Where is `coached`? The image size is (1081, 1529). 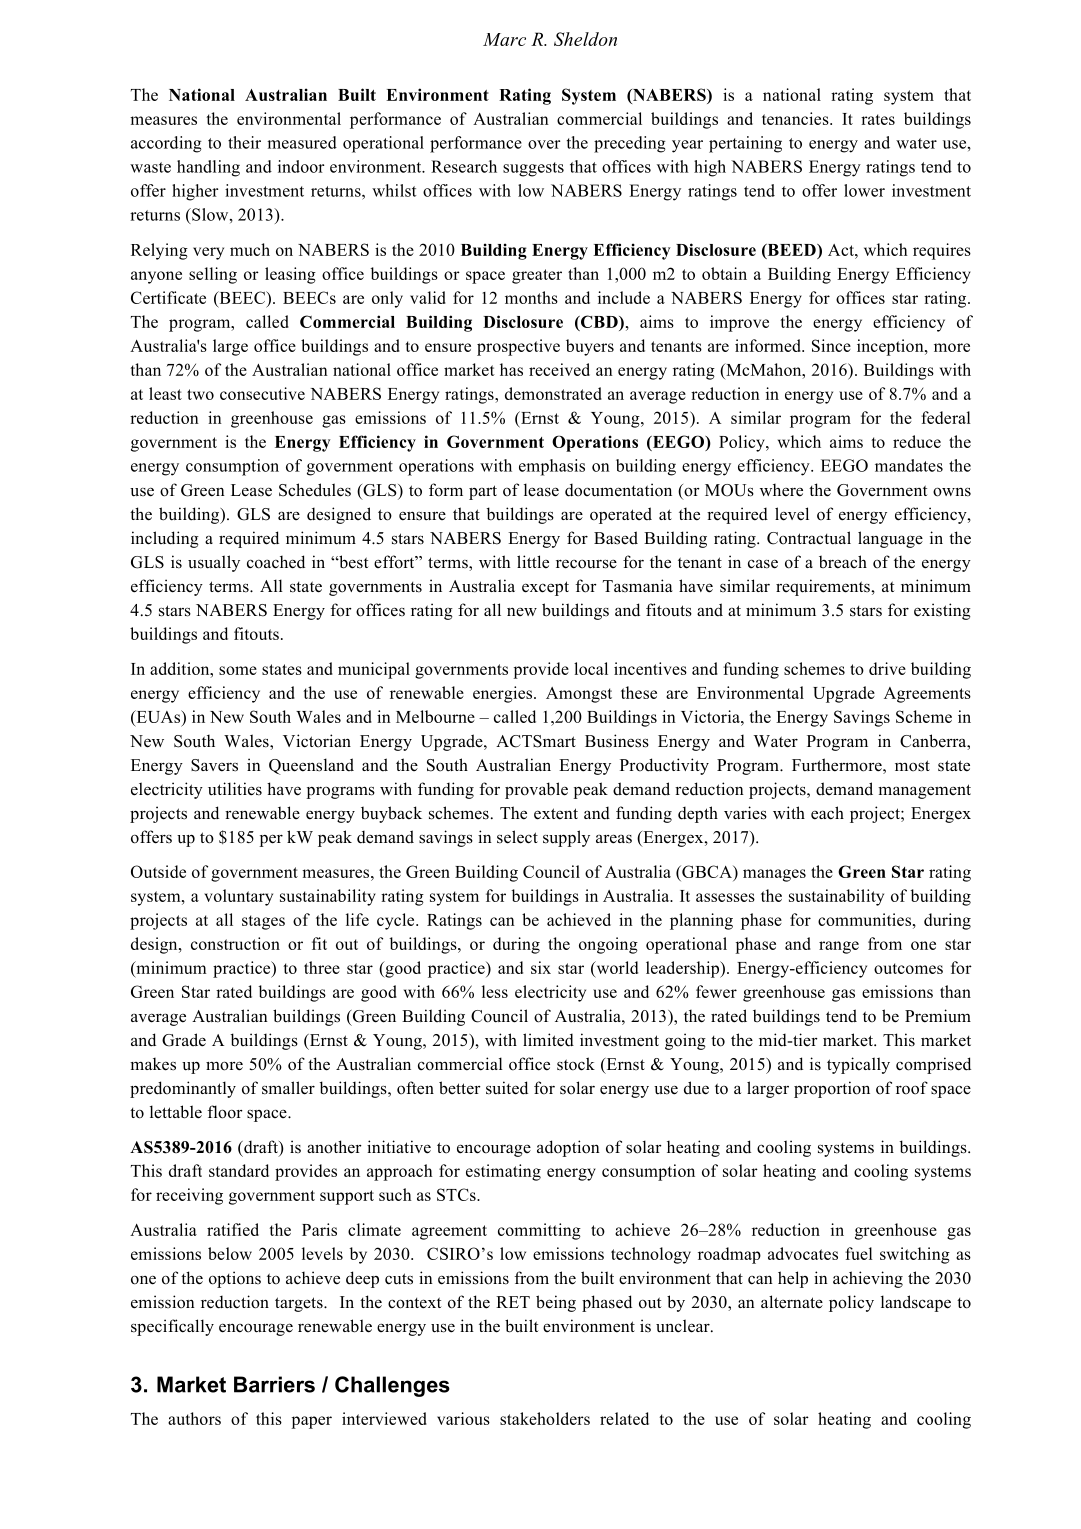
coached is located at coordinates (276, 562).
